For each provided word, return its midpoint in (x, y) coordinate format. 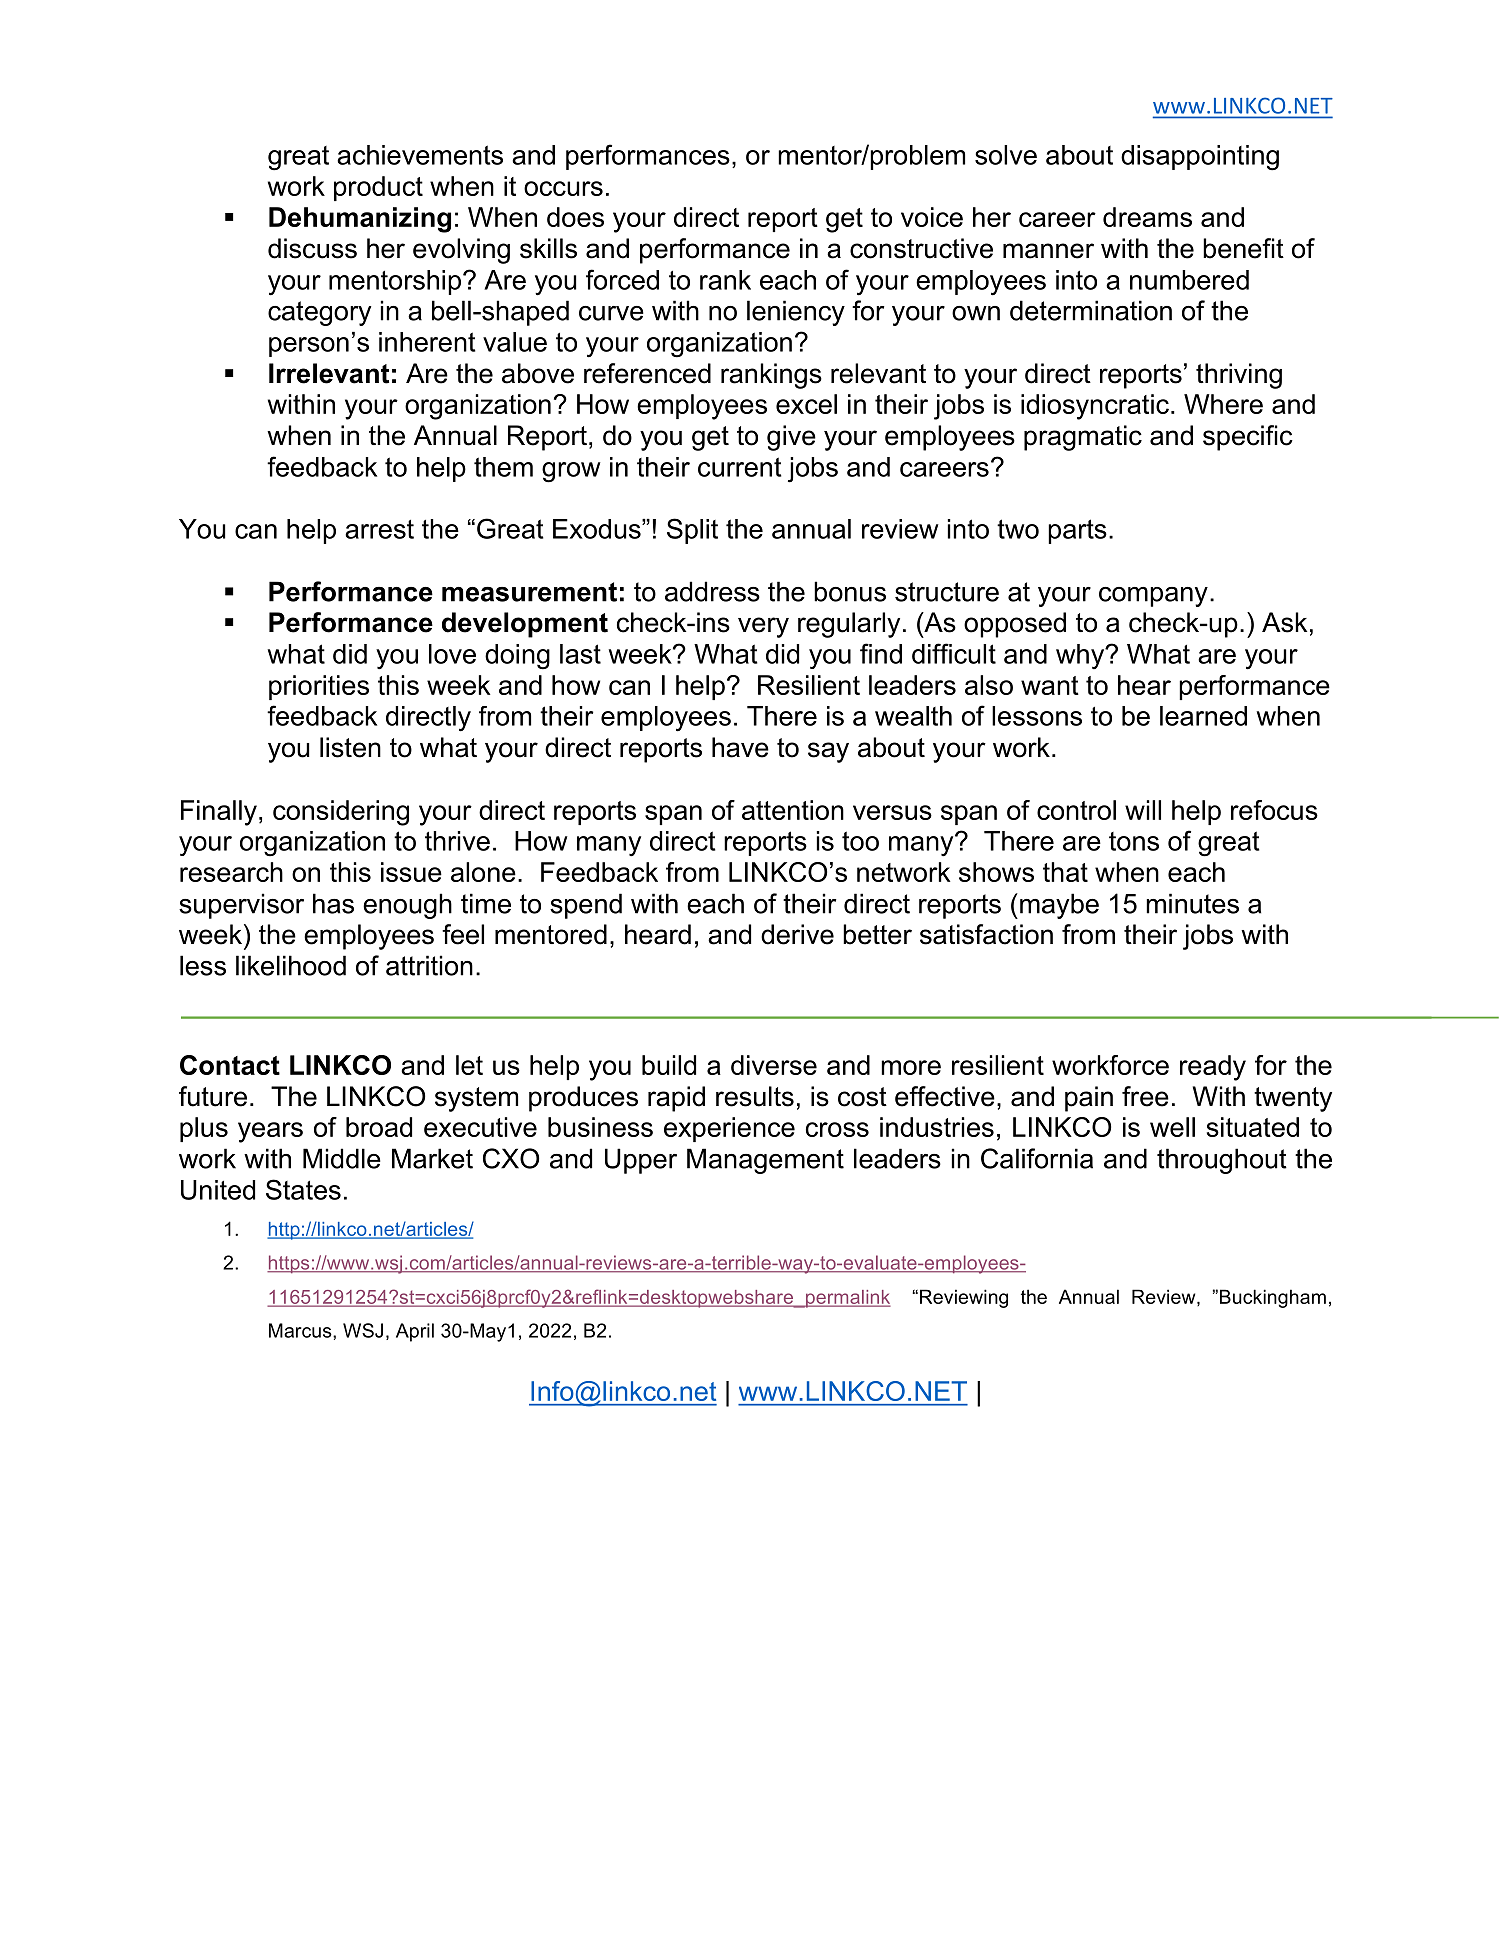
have (740, 747)
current (740, 467)
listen (350, 747)
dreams (1147, 217)
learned (1203, 716)
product (378, 188)
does (575, 217)
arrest (379, 529)
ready (1213, 1068)
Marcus (301, 1330)
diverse (774, 1065)
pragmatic (1083, 438)
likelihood (291, 965)
